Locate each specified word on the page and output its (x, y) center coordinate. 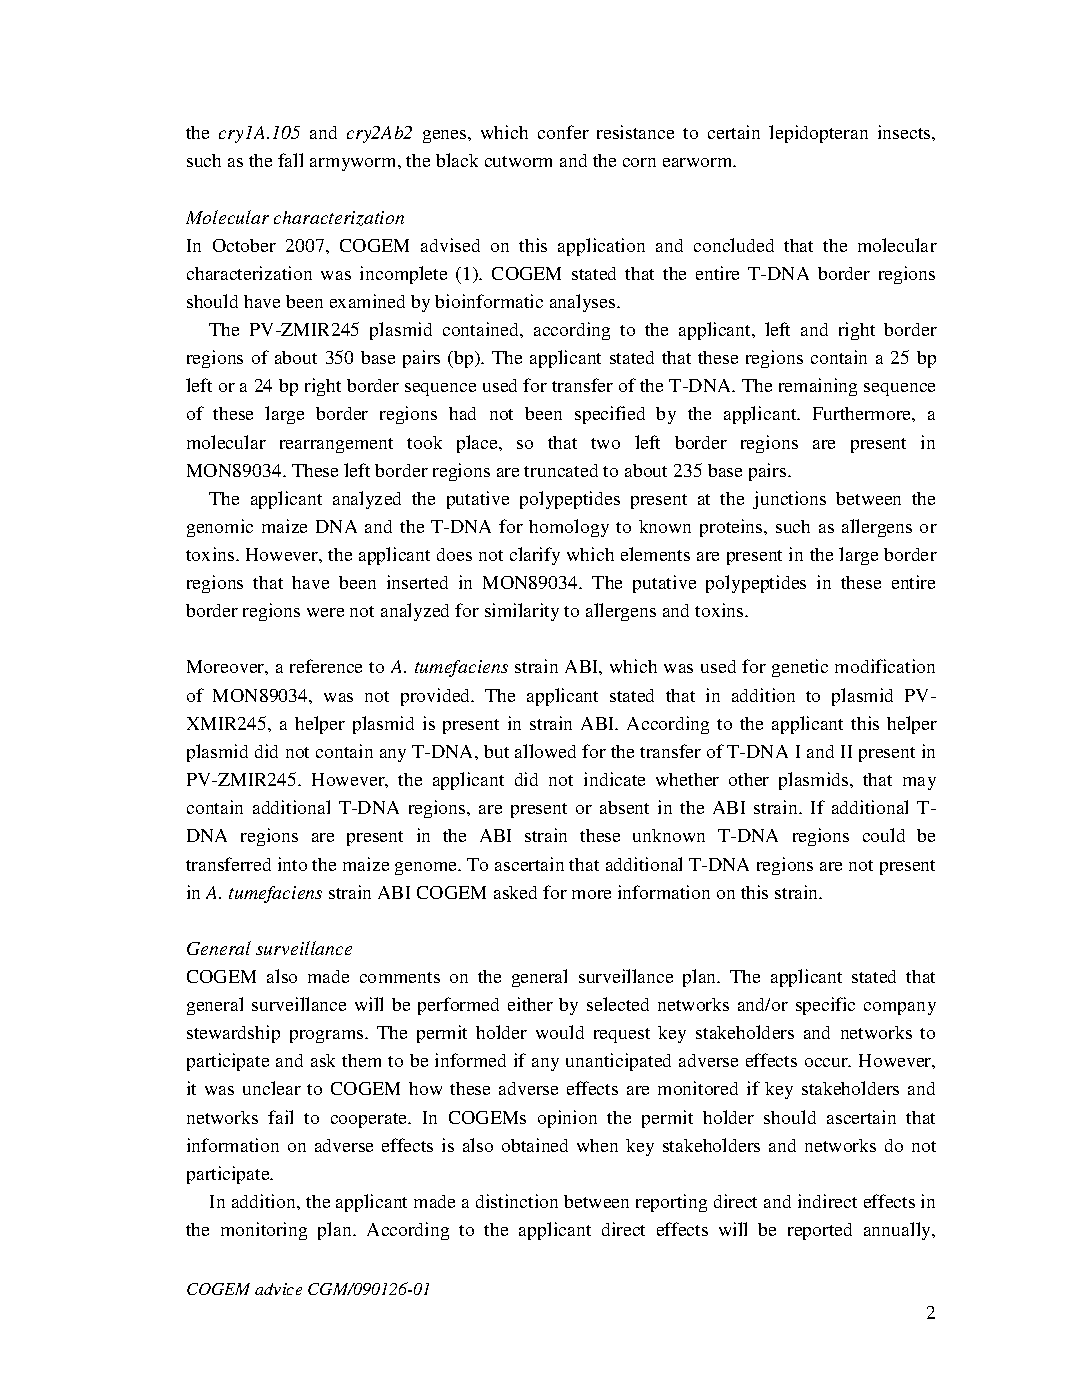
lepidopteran (818, 134)
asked (515, 892)
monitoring (264, 1231)
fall (290, 160)
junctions (789, 500)
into (292, 864)
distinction (517, 1201)
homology (569, 528)
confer (563, 132)
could (884, 835)
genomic (220, 528)
